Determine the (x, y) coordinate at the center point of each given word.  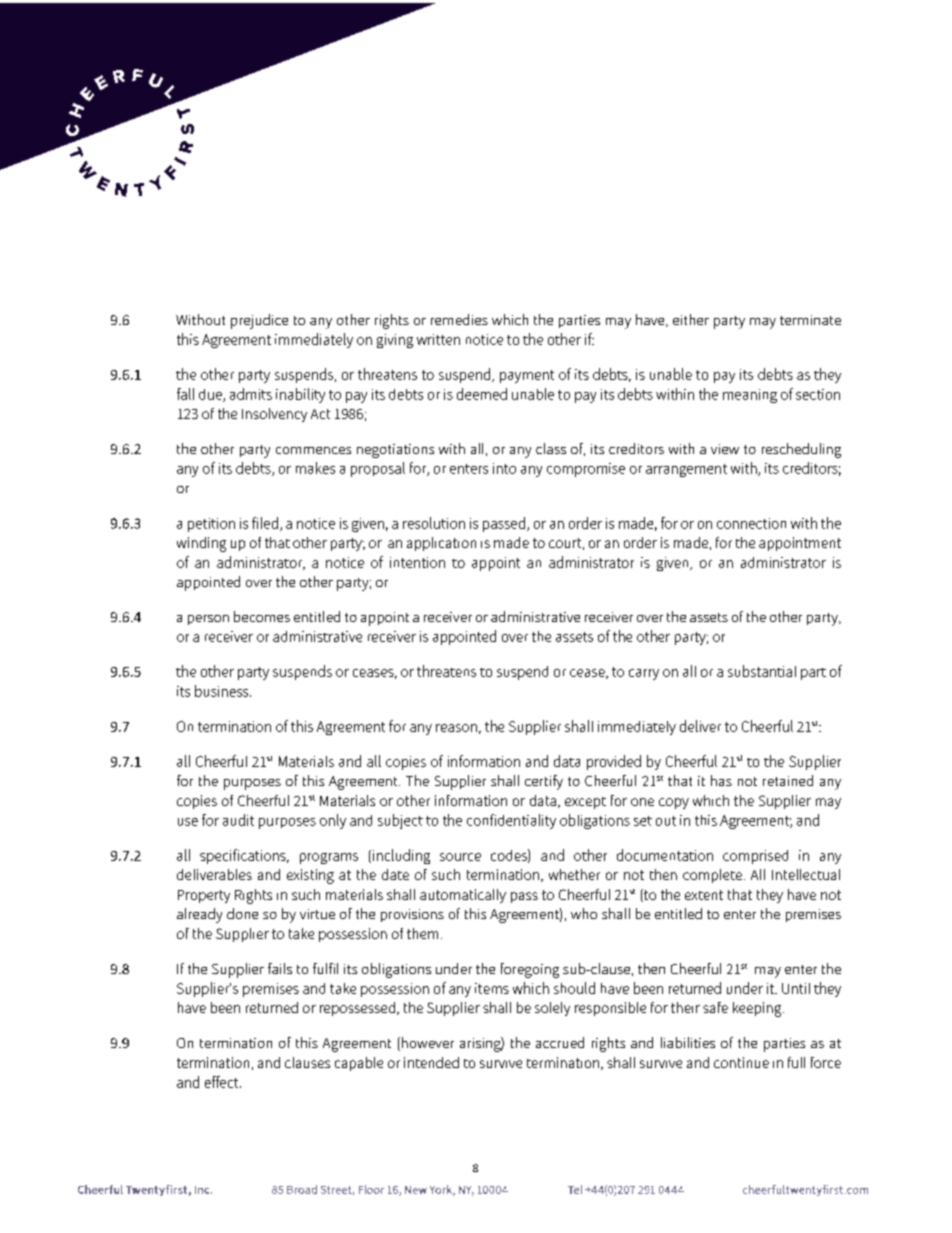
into (504, 468)
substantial (762, 671)
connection (751, 523)
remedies (459, 319)
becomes (262, 616)
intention (417, 562)
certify (544, 782)
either (691, 319)
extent (704, 895)
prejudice (259, 321)
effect (223, 1082)
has (721, 780)
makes (315, 468)
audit (238, 820)
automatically (463, 896)
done (242, 913)
